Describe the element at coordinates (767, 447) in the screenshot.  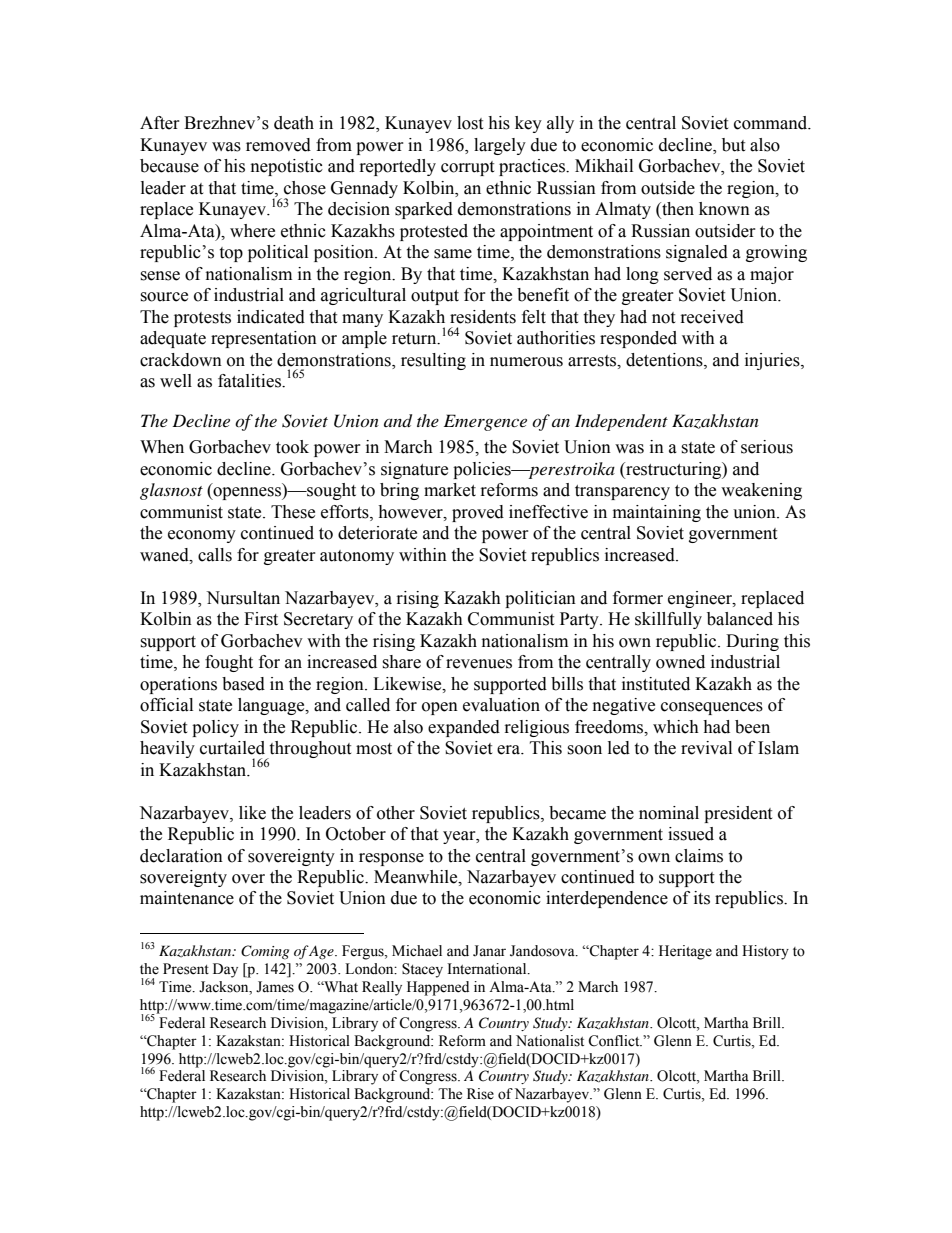
I see `serious` at that location.
